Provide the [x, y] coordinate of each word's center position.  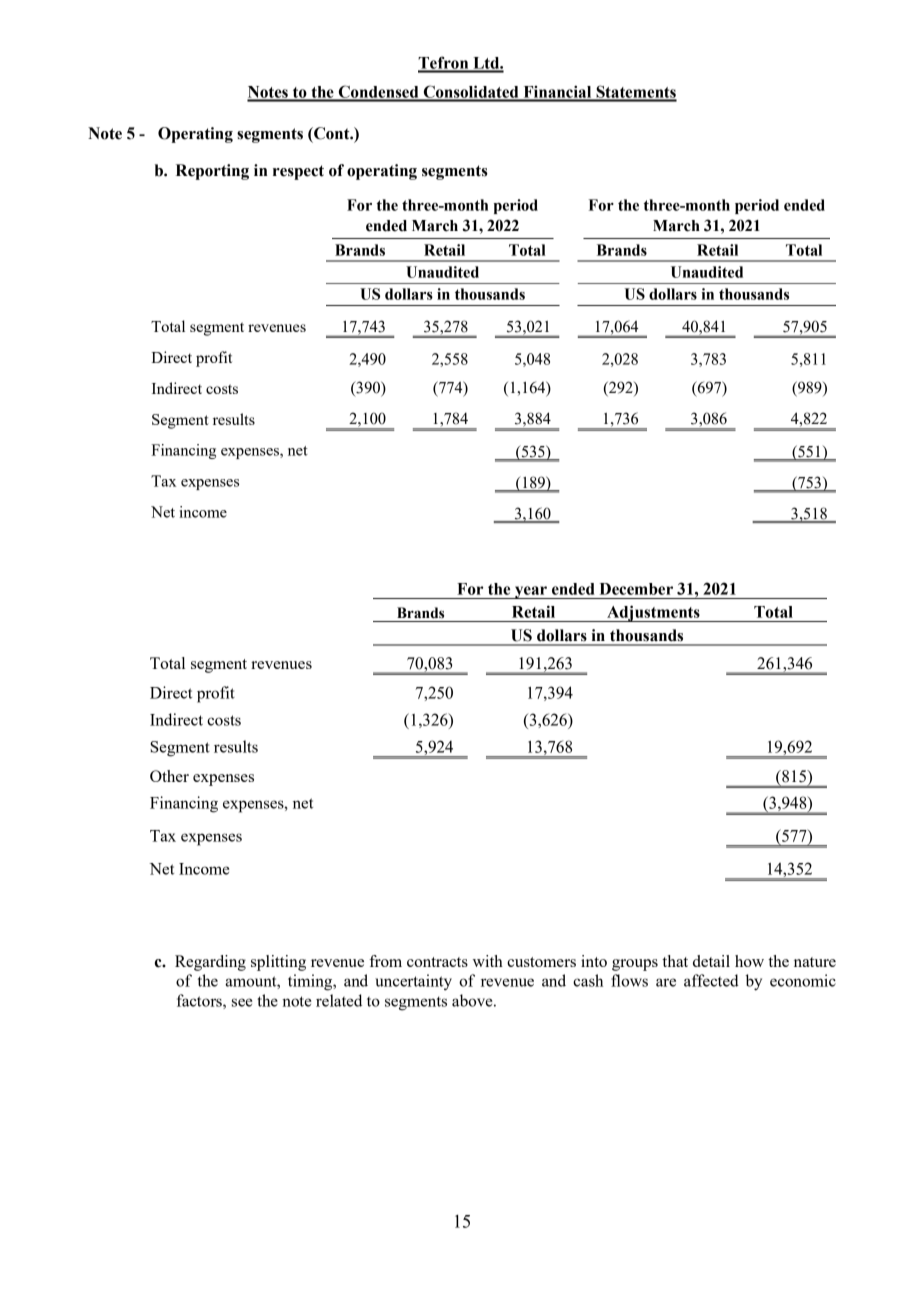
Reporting [212, 172]
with [488, 961]
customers [541, 962]
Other [169, 776]
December [636, 589]
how [749, 961]
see [242, 1002]
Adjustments [653, 613]
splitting [278, 963]
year [531, 592]
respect [298, 172]
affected [711, 980]
